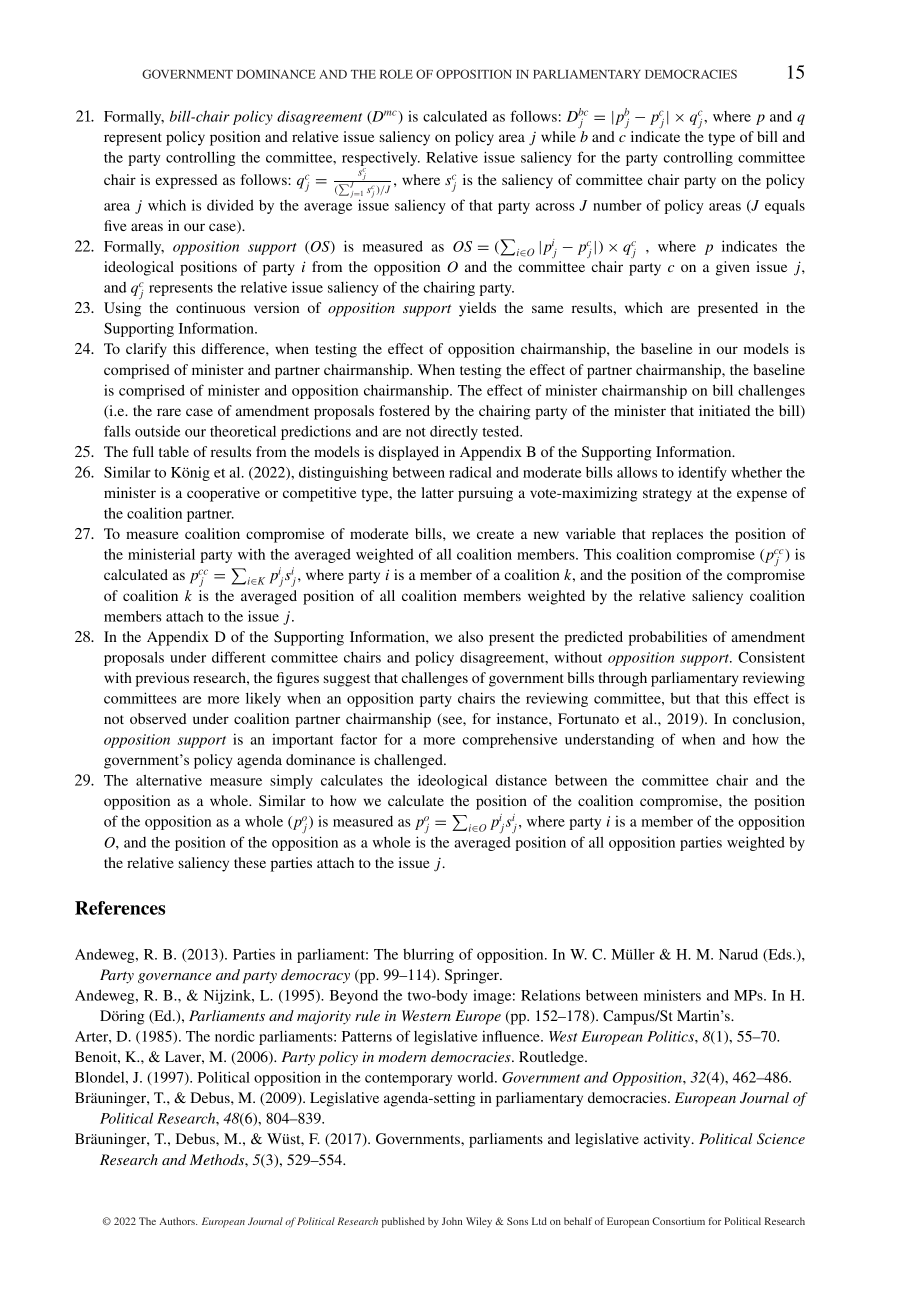 This image has width=911, height=1316. Describe the element at coordinates (178, 1221) in the image. I see `Authors` at that location.
